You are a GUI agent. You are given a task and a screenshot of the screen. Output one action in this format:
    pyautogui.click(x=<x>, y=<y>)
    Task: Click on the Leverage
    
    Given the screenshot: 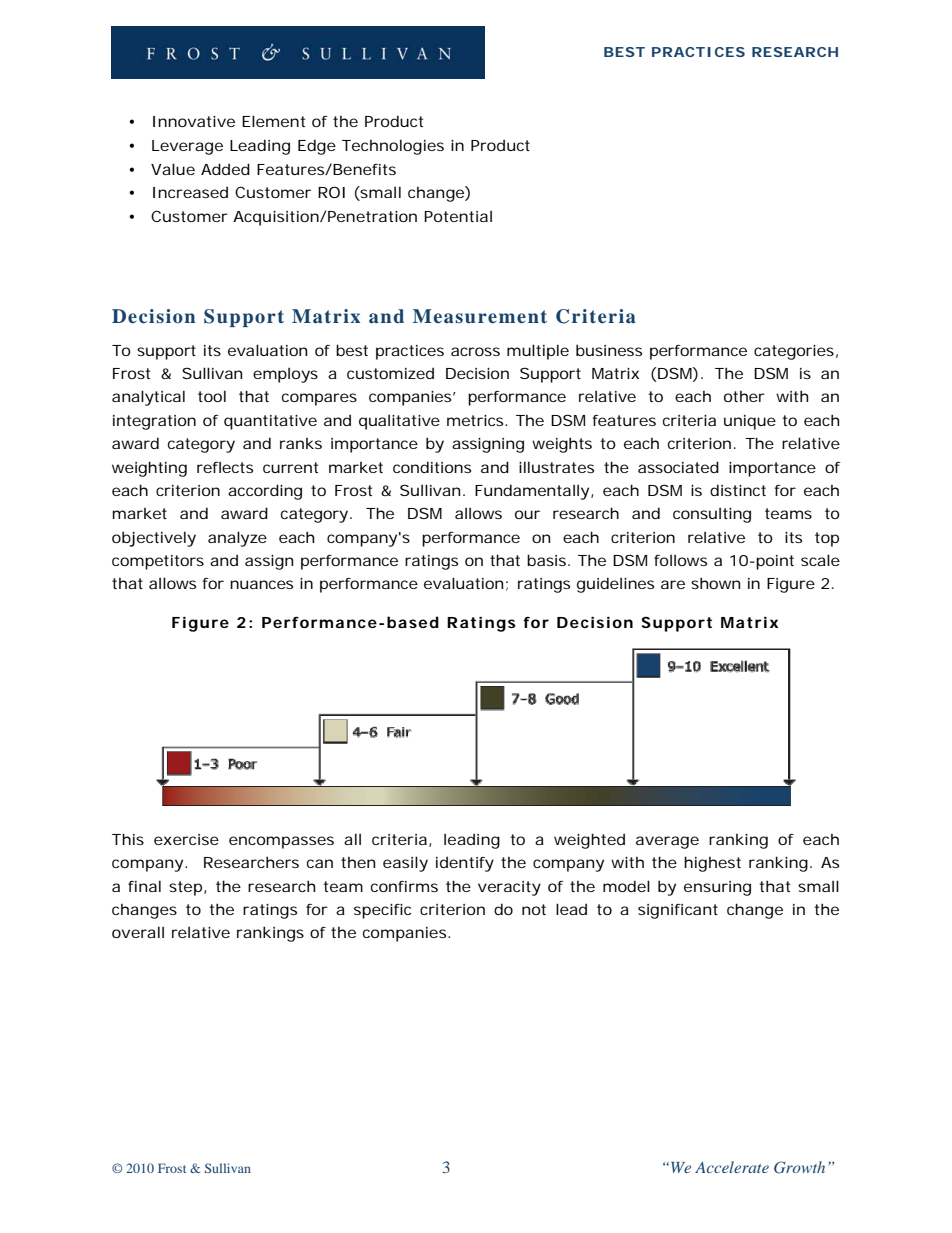 What is the action you would take?
    pyautogui.click(x=187, y=147)
